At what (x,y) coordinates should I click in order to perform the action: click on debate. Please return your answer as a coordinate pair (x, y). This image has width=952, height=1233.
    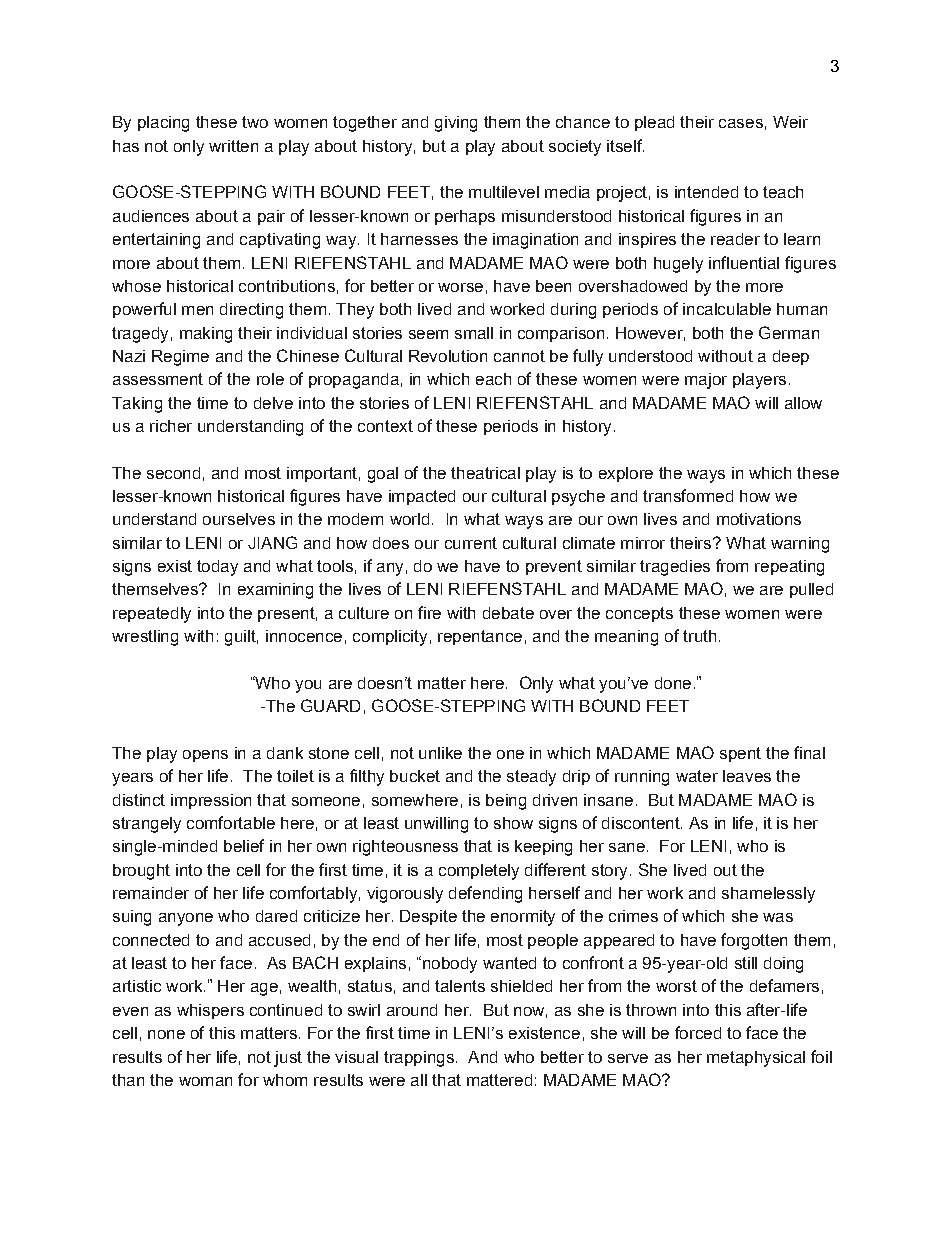
    Looking at the image, I should click on (508, 613).
